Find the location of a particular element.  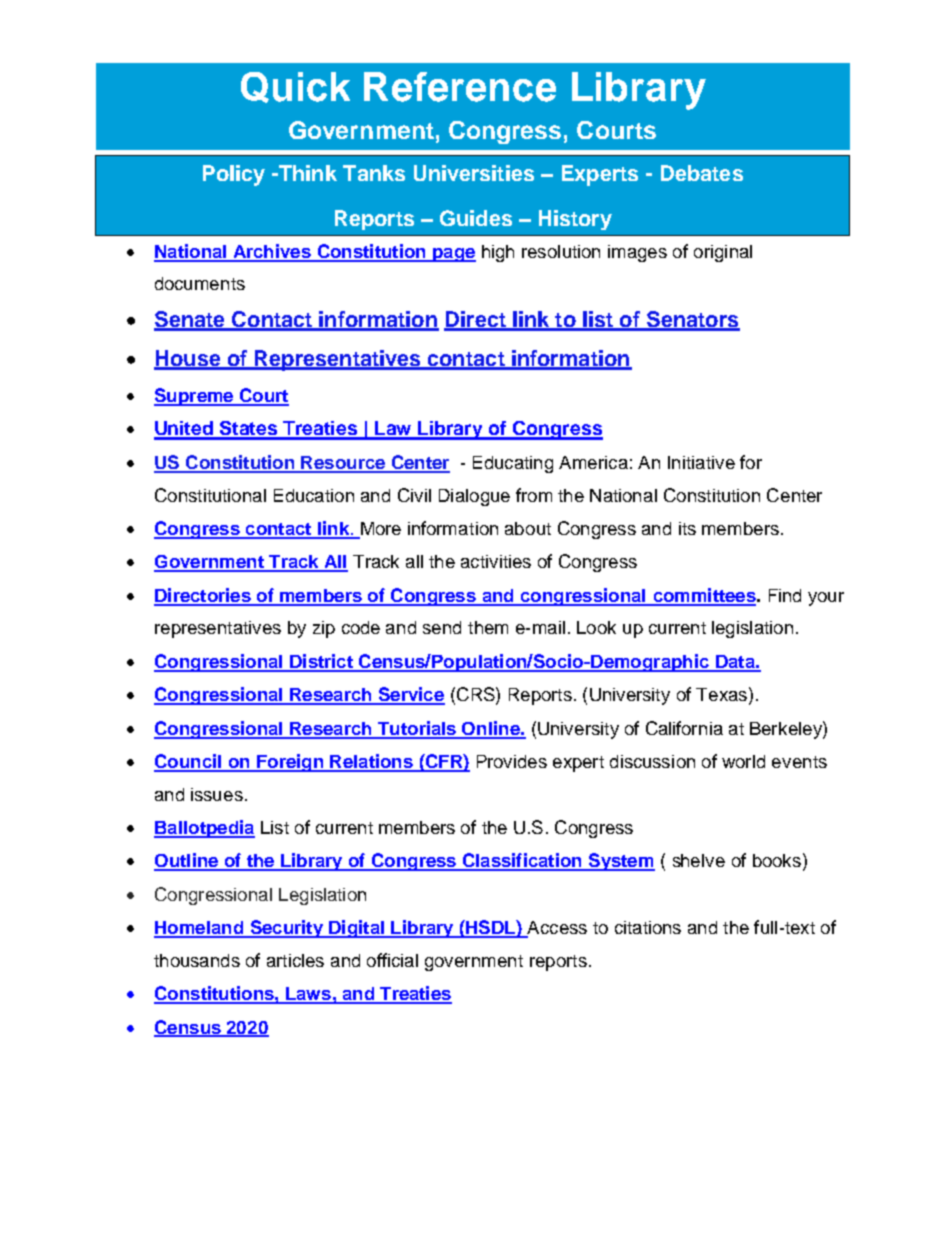

Access is located at coordinates (556, 929).
